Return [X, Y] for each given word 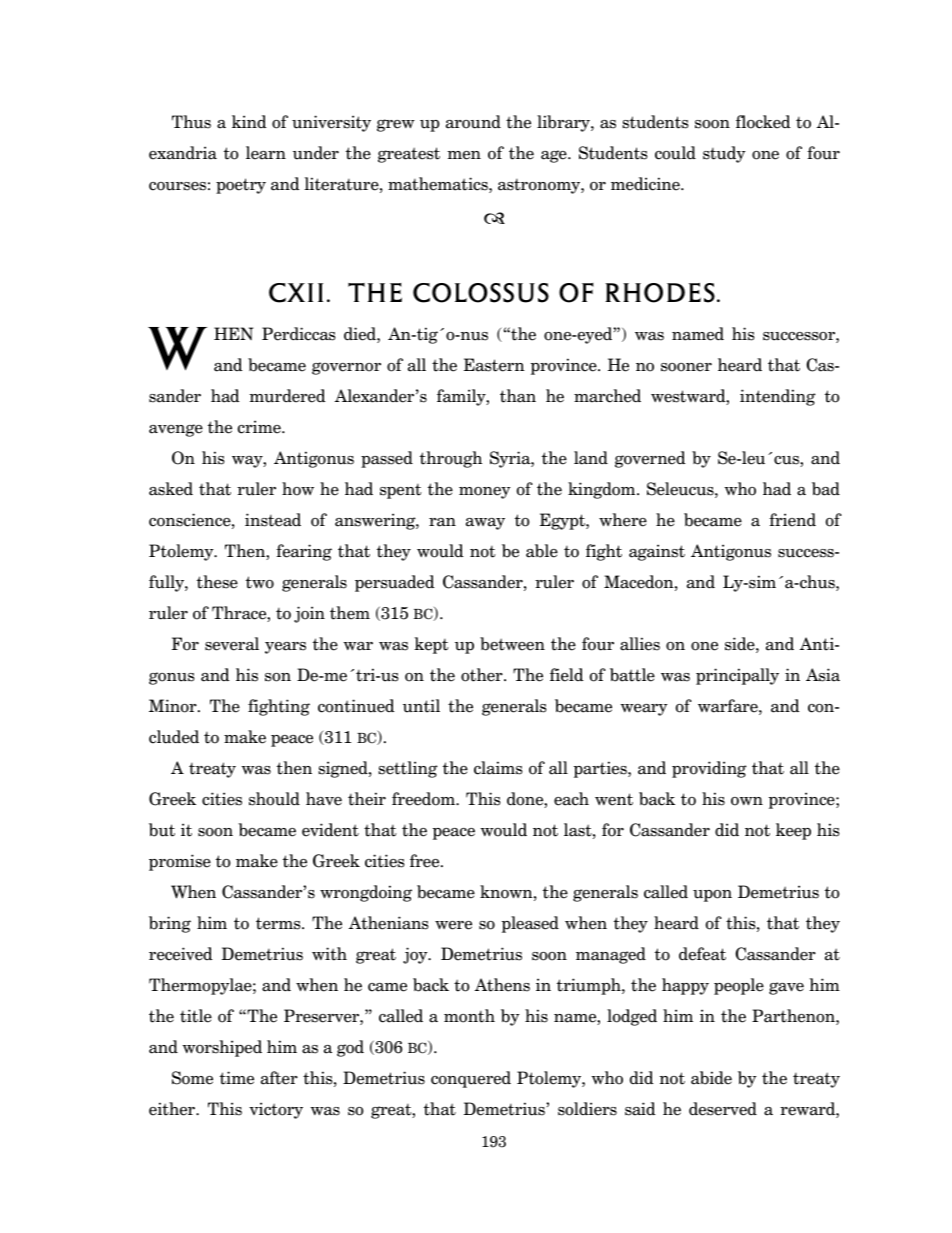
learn [266, 153]
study [724, 154]
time [237, 1078]
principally [737, 676]
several [232, 644]
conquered [471, 1079]
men [464, 155]
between [512, 644]
